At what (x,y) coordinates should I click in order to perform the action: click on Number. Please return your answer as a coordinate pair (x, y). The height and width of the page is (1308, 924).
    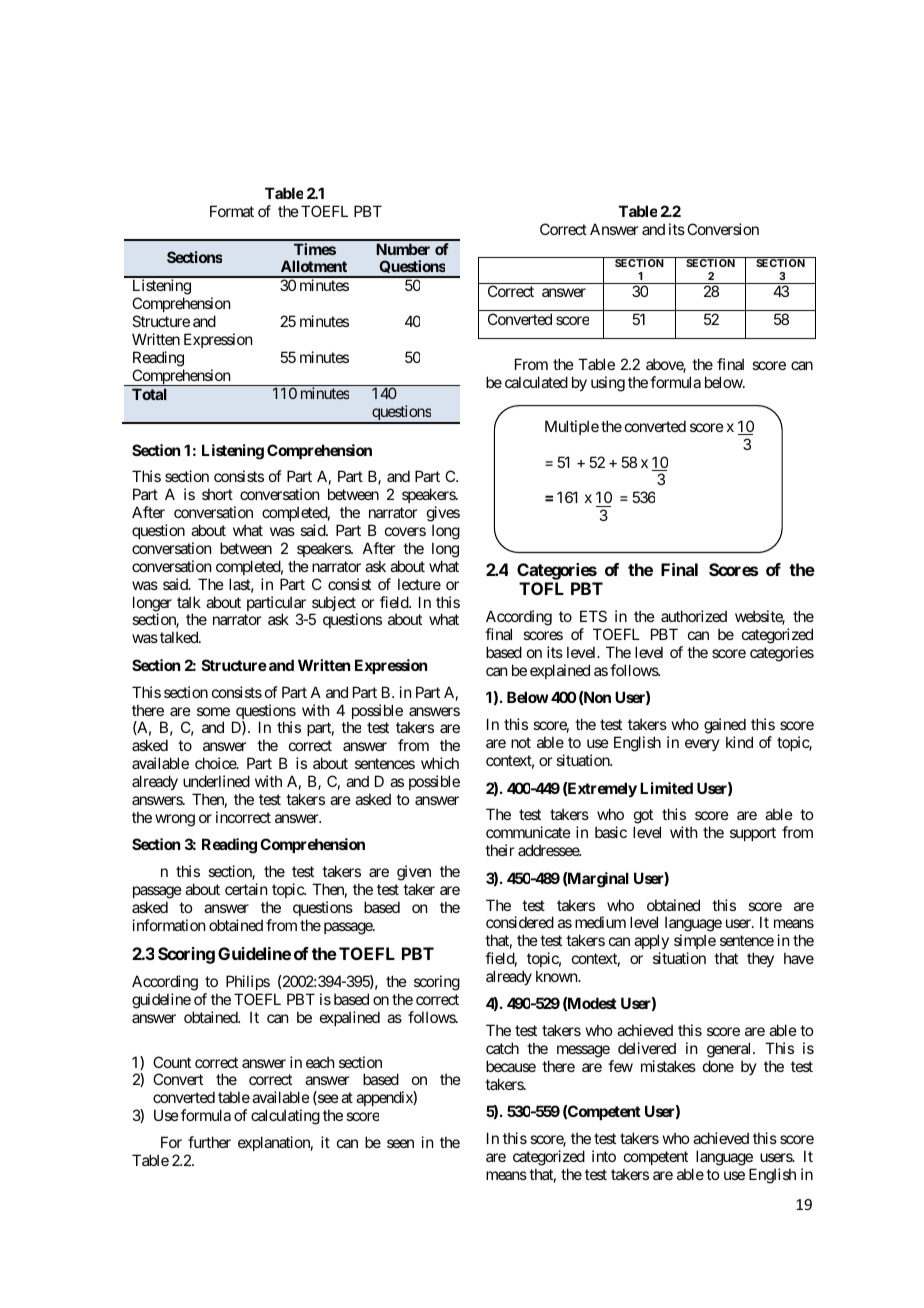
    Looking at the image, I should click on (403, 249).
